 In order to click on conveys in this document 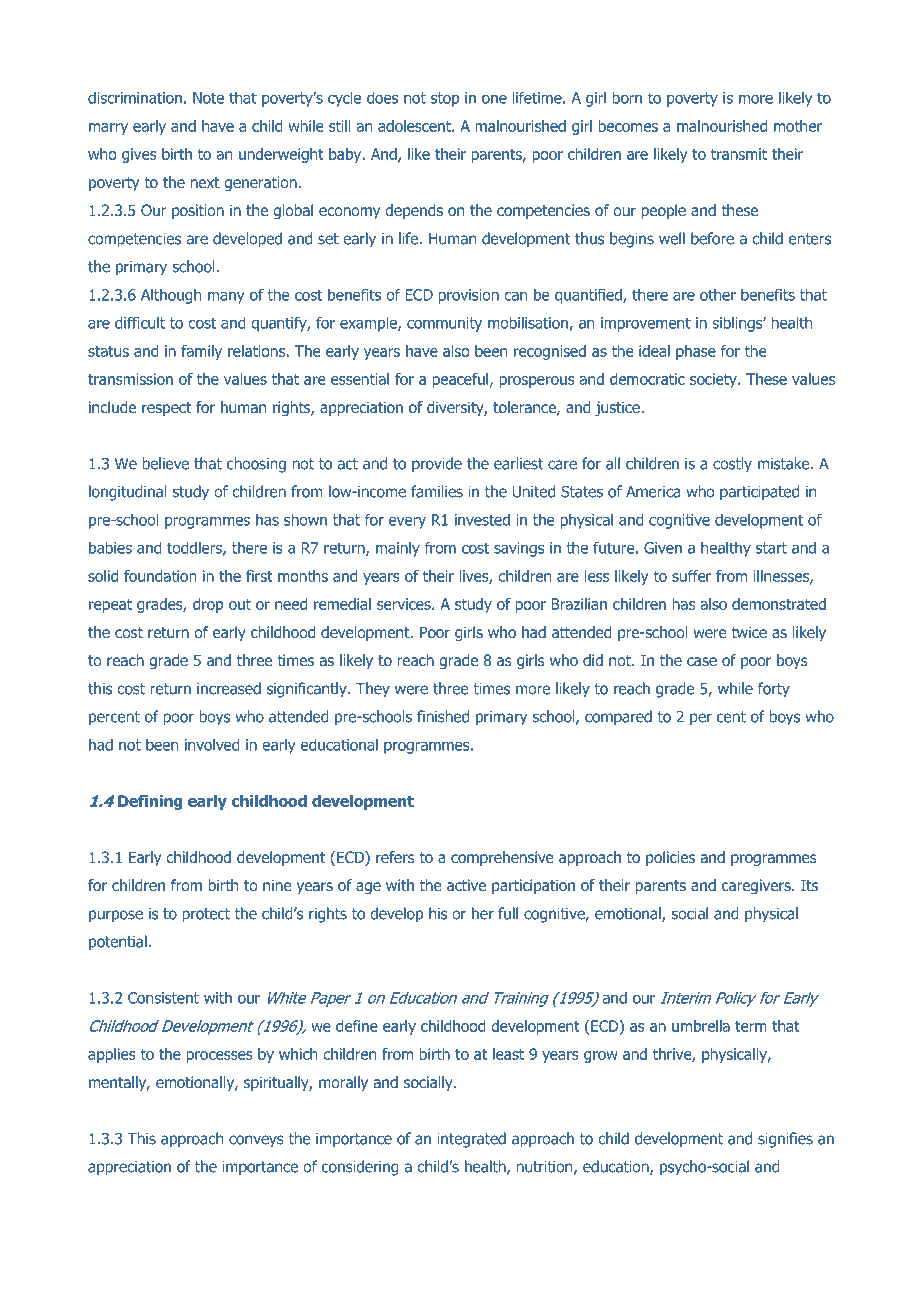, I will do `click(256, 1141)`.
